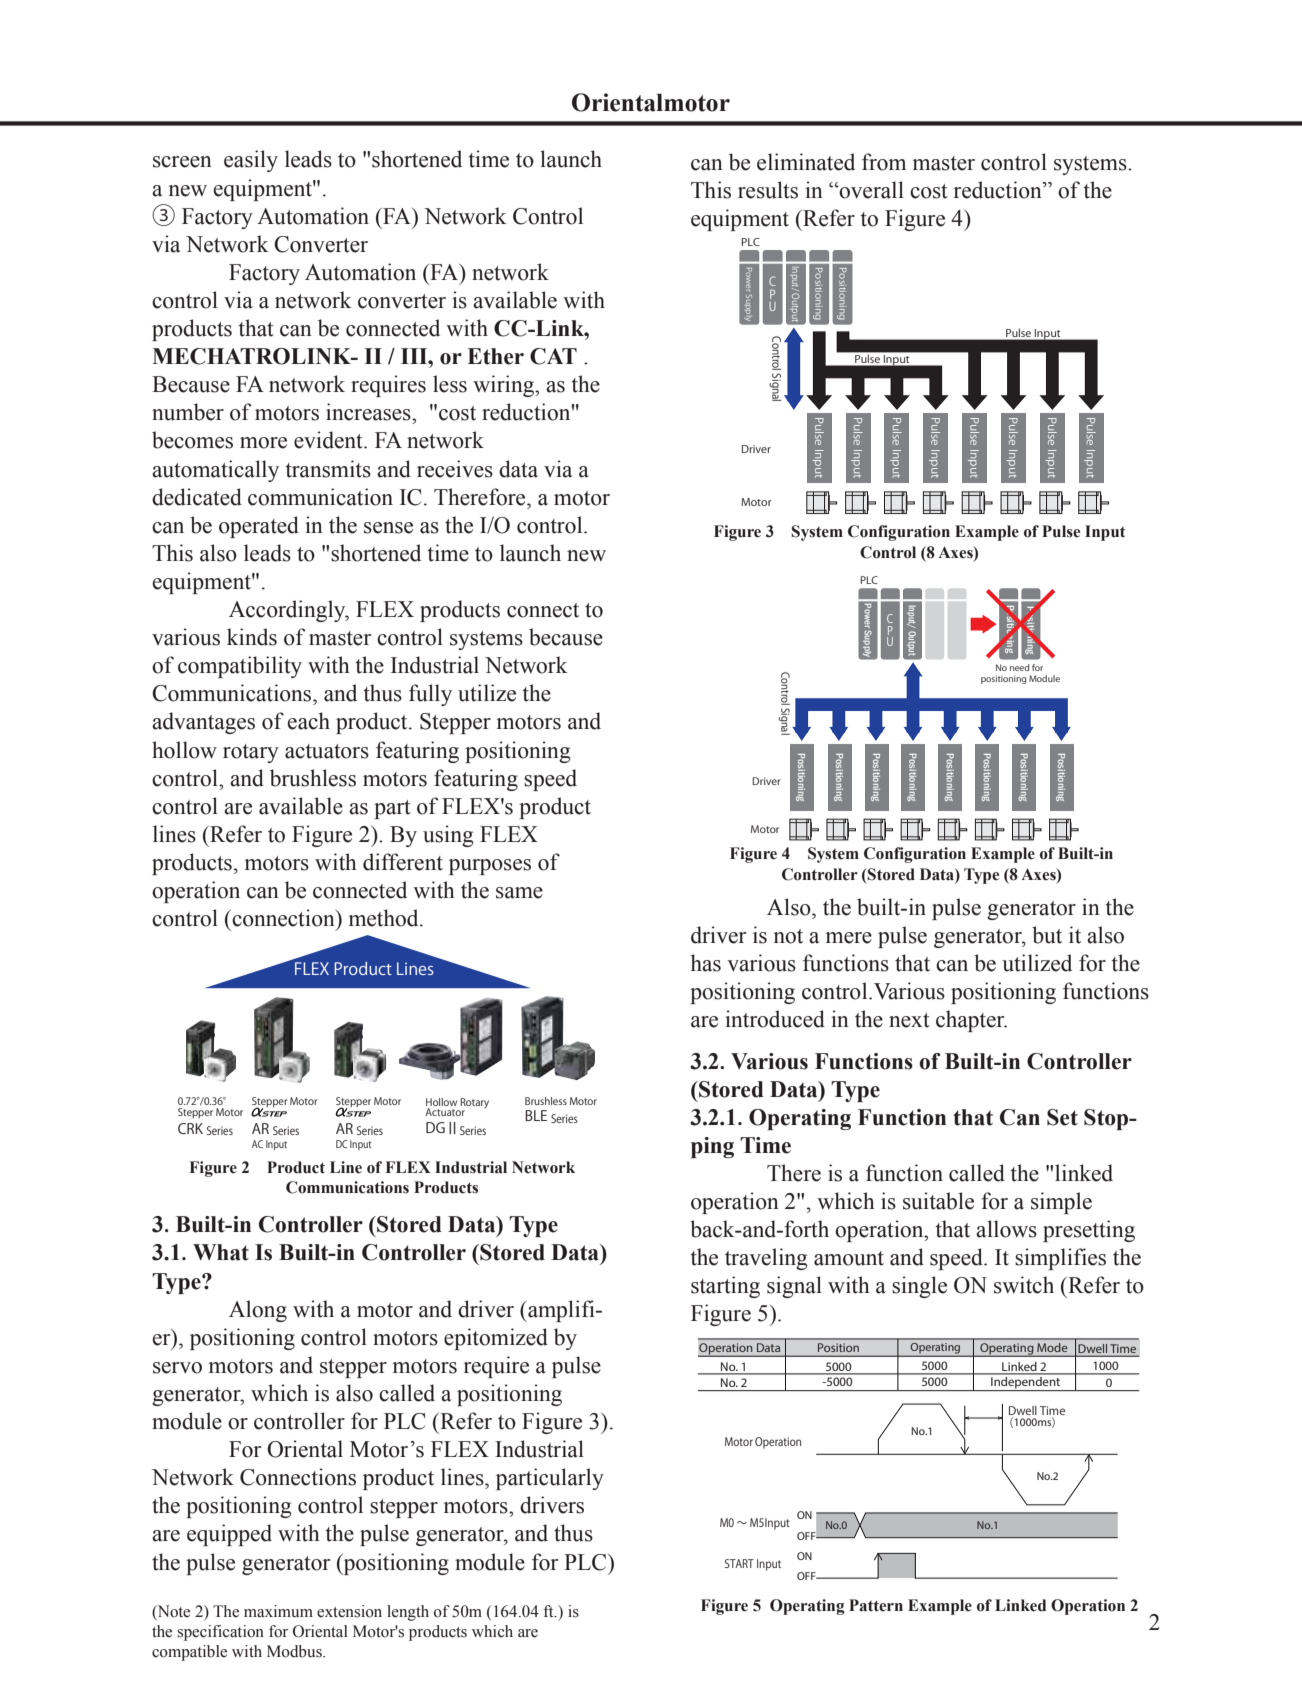  Describe the element at coordinates (705, 963) in the image. I see `has` at that location.
